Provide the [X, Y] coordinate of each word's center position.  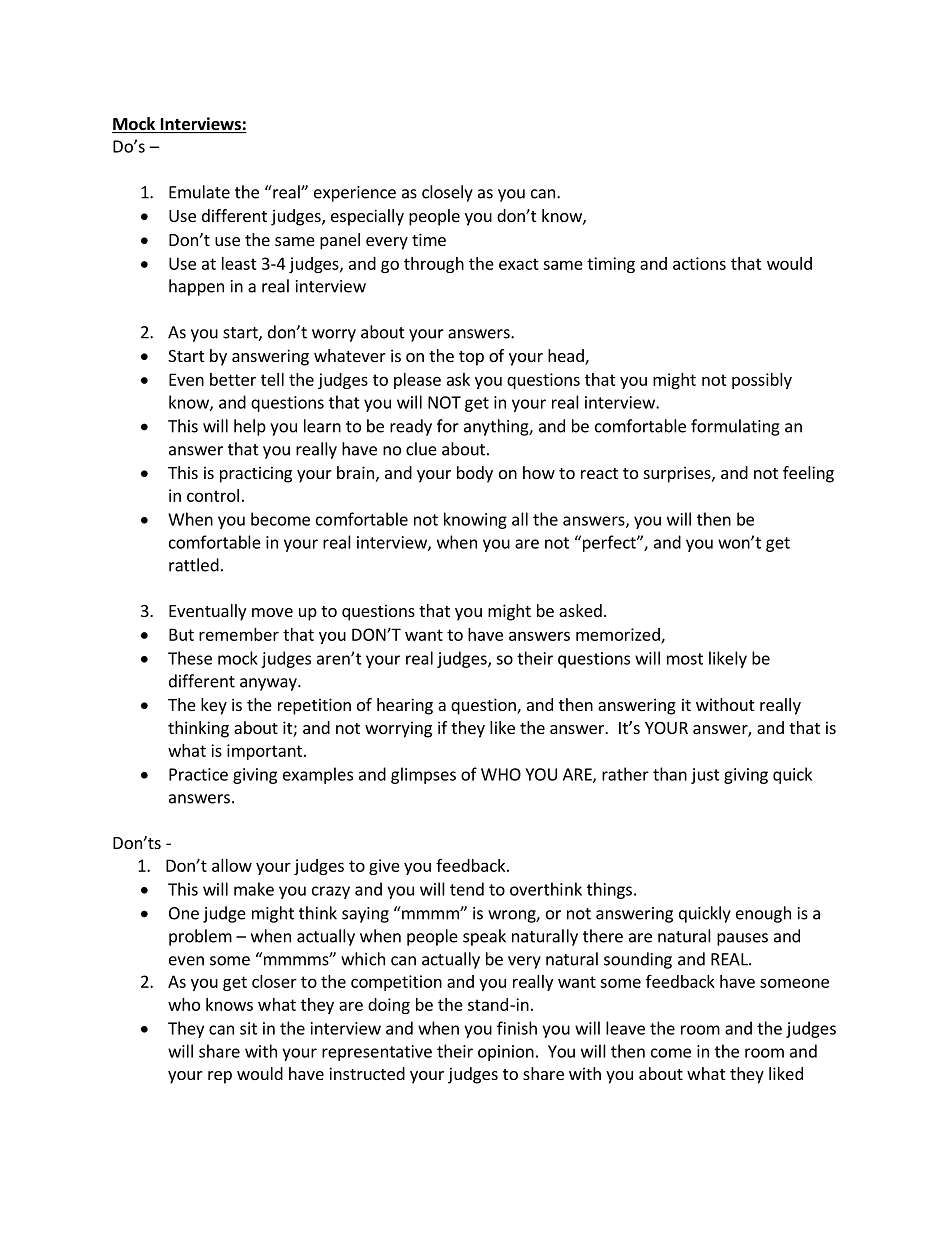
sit [248, 1028]
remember [239, 634]
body [475, 474]
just [705, 776]
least [239, 263]
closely [447, 193]
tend [467, 889]
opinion [506, 1053]
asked [580, 610]
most [685, 659]
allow [232, 865]
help [250, 427]
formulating [735, 427]
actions [699, 263]
